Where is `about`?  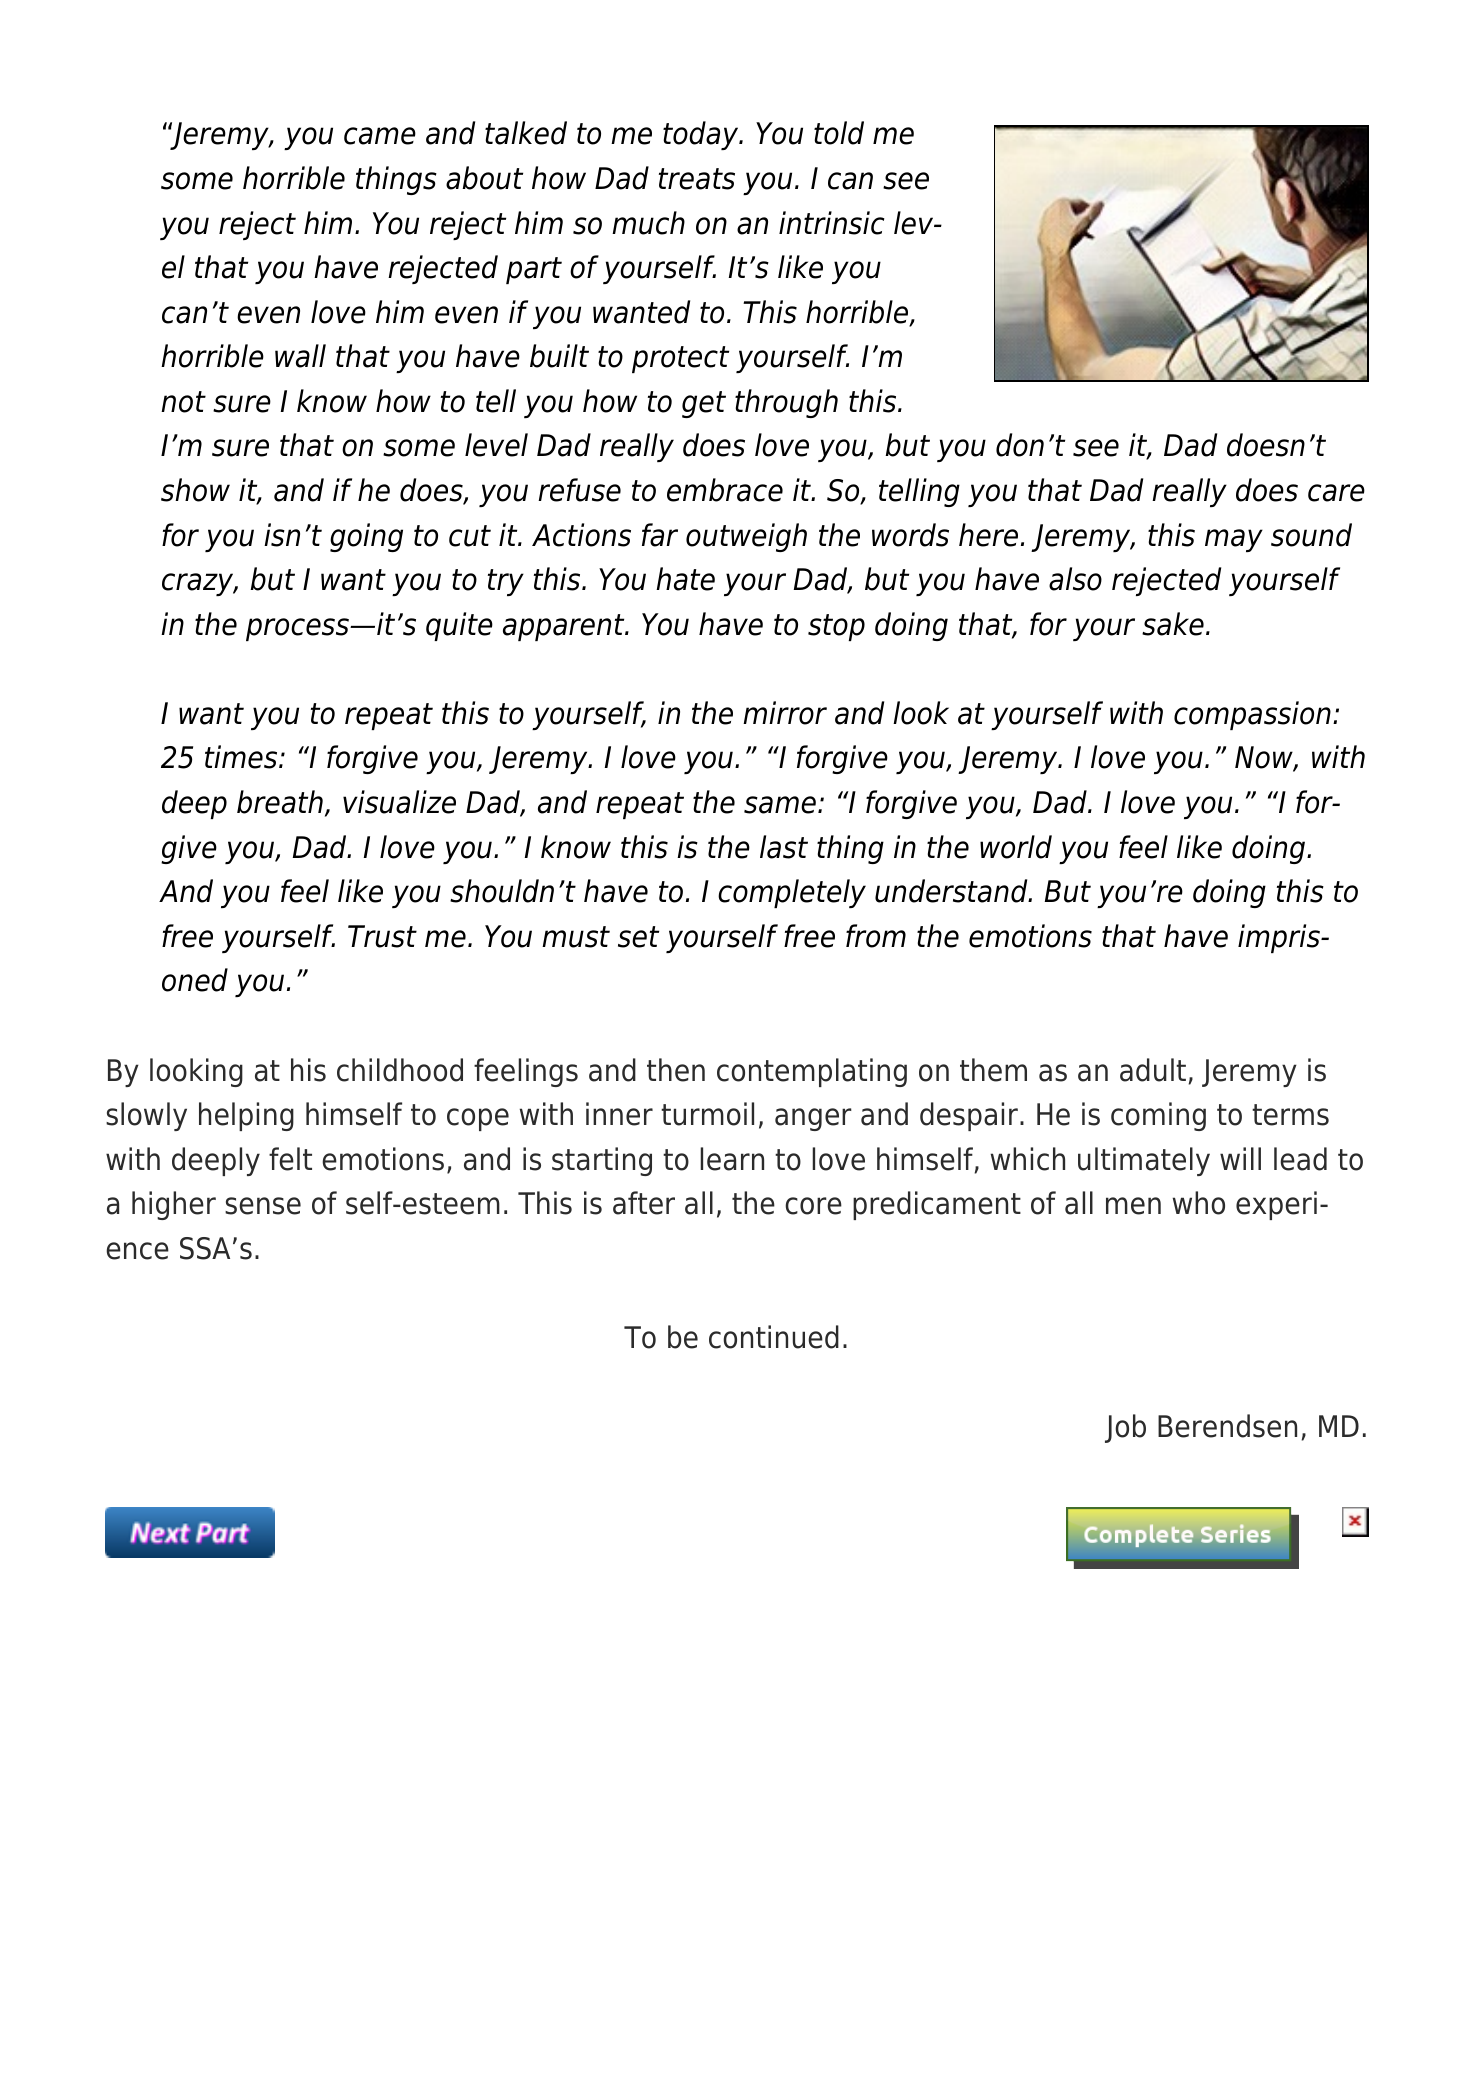
about is located at coordinates (484, 178).
